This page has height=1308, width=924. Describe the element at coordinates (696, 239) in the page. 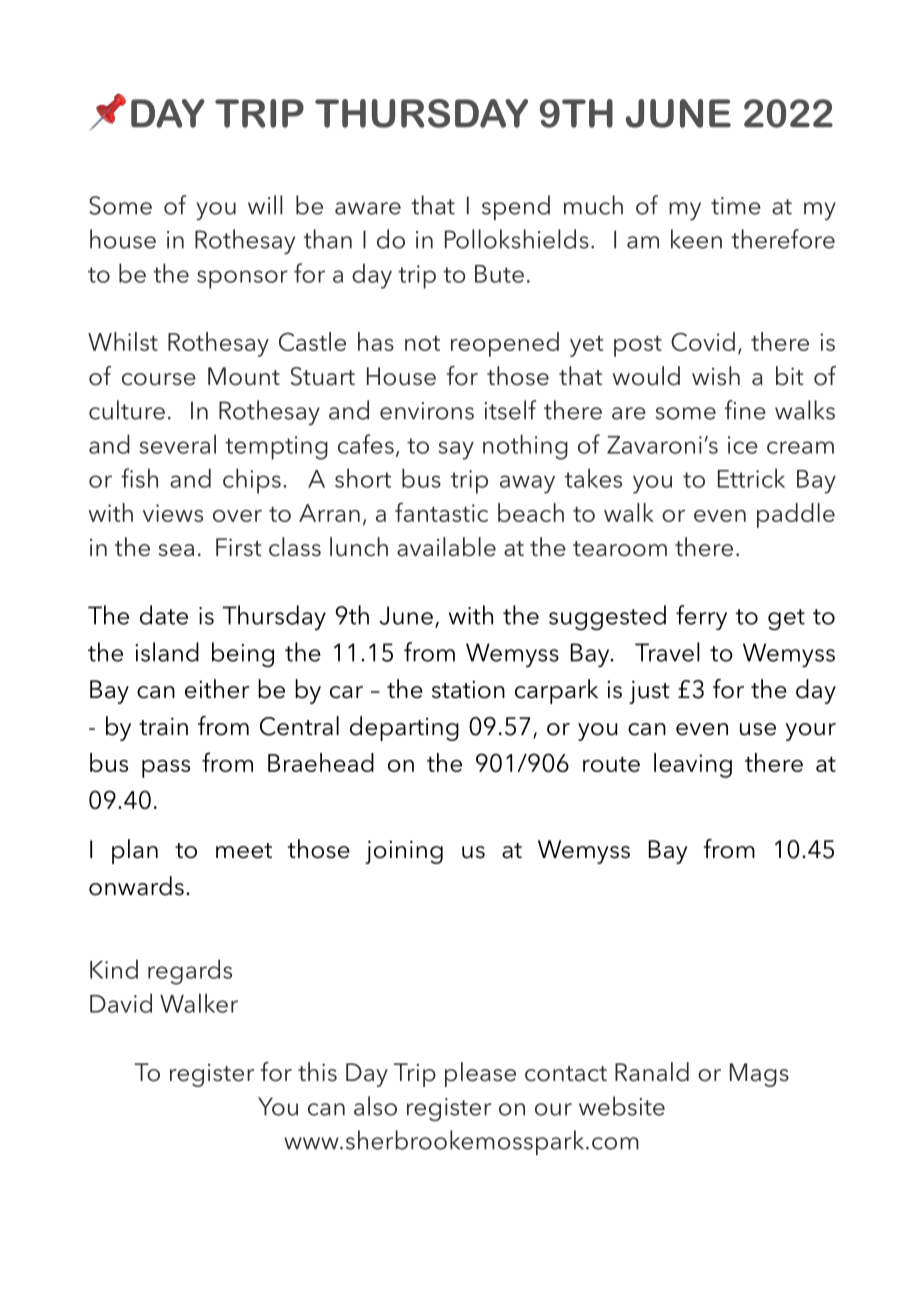

I see `keen` at that location.
